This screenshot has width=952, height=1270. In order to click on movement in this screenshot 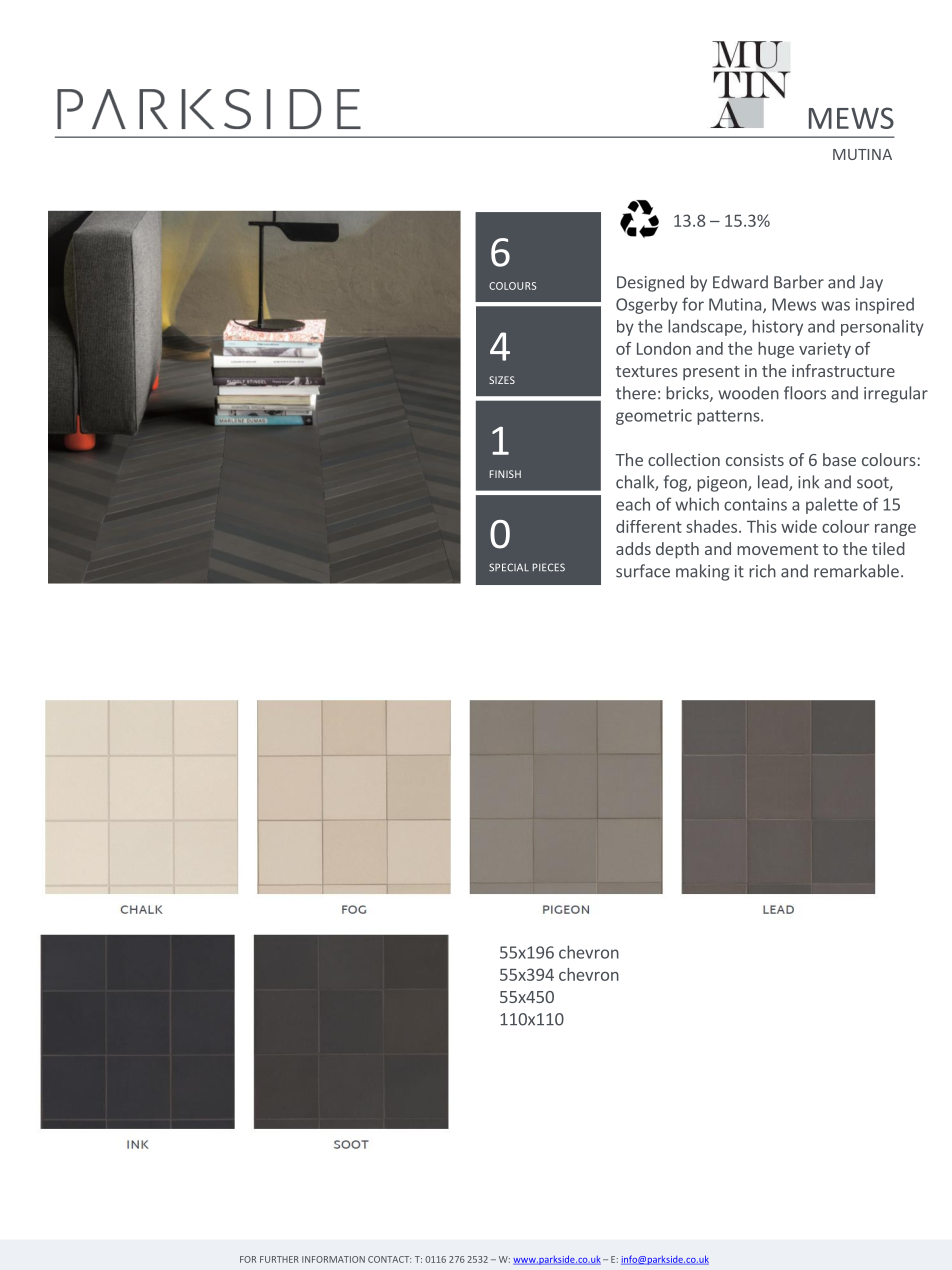, I will do `click(777, 549)`.
